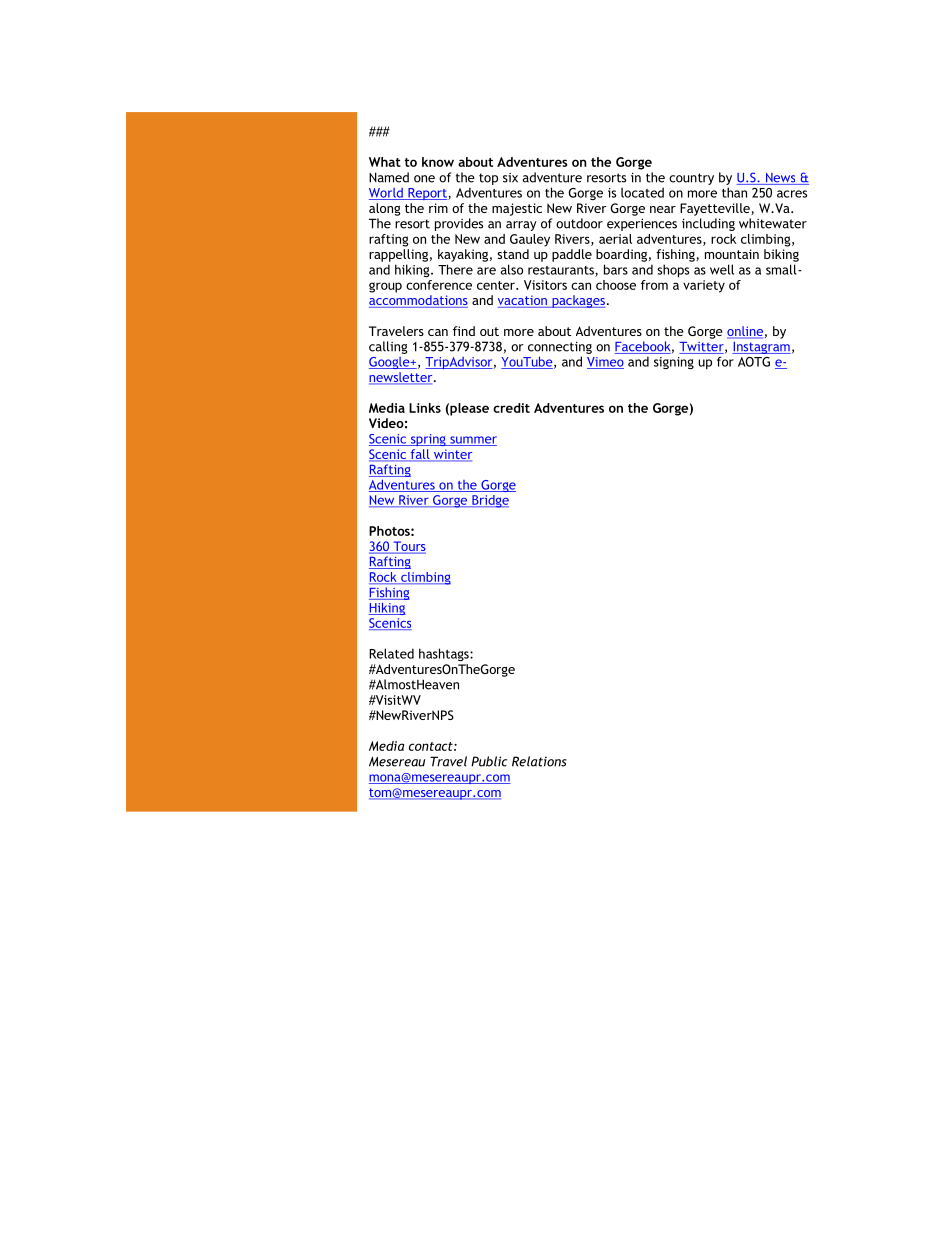 This screenshot has height=1233, width=952. Describe the element at coordinates (745, 332) in the screenshot. I see `online` at that location.
